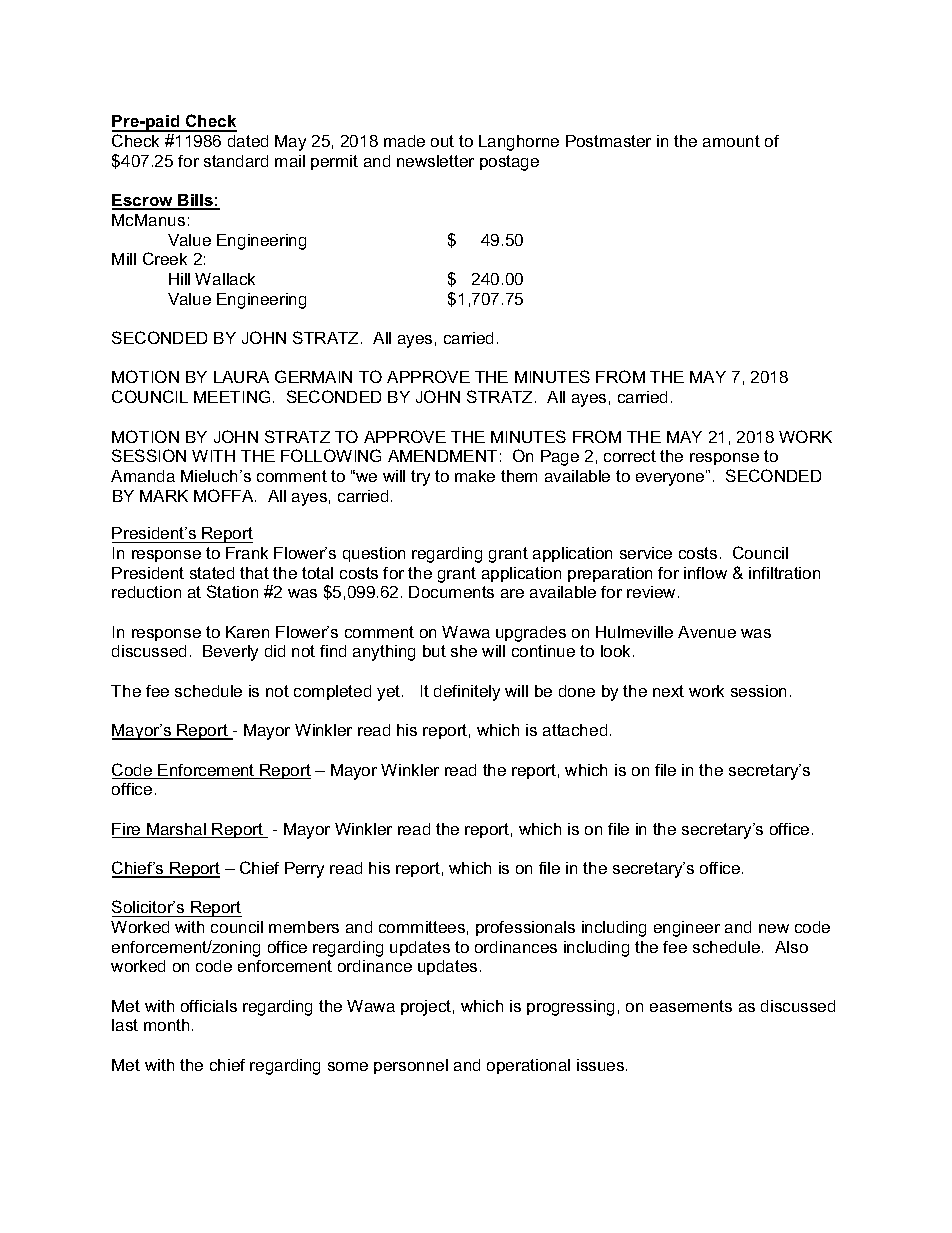 This page has height=1233, width=952. Describe the element at coordinates (236, 161) in the page. I see `standard` at that location.
